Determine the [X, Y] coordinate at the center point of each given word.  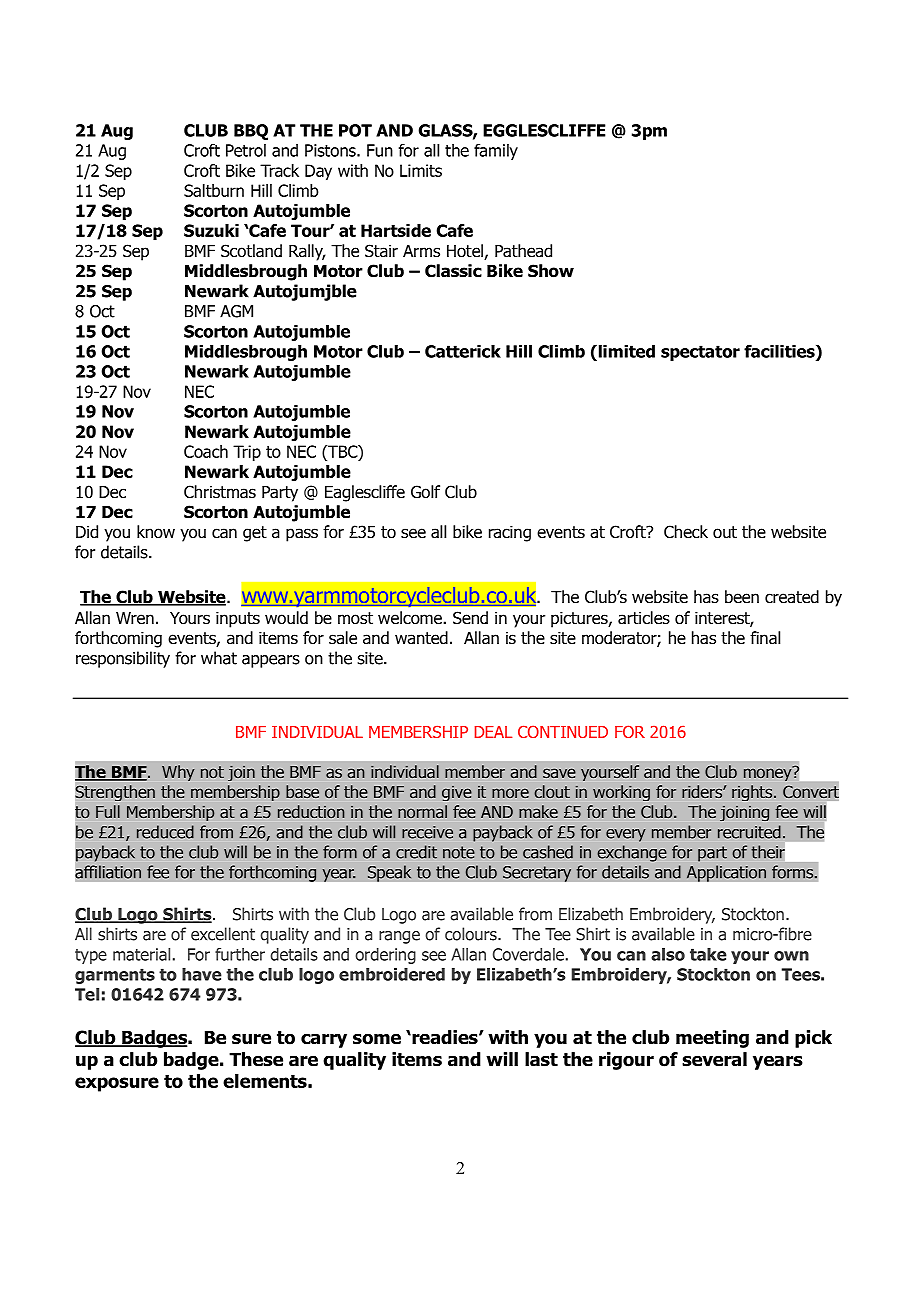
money [769, 773]
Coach [206, 451]
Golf [425, 492]
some [377, 1039]
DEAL [493, 732]
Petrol [246, 150]
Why [178, 773]
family [496, 151]
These [256, 1059]
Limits [421, 170]
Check [686, 532]
